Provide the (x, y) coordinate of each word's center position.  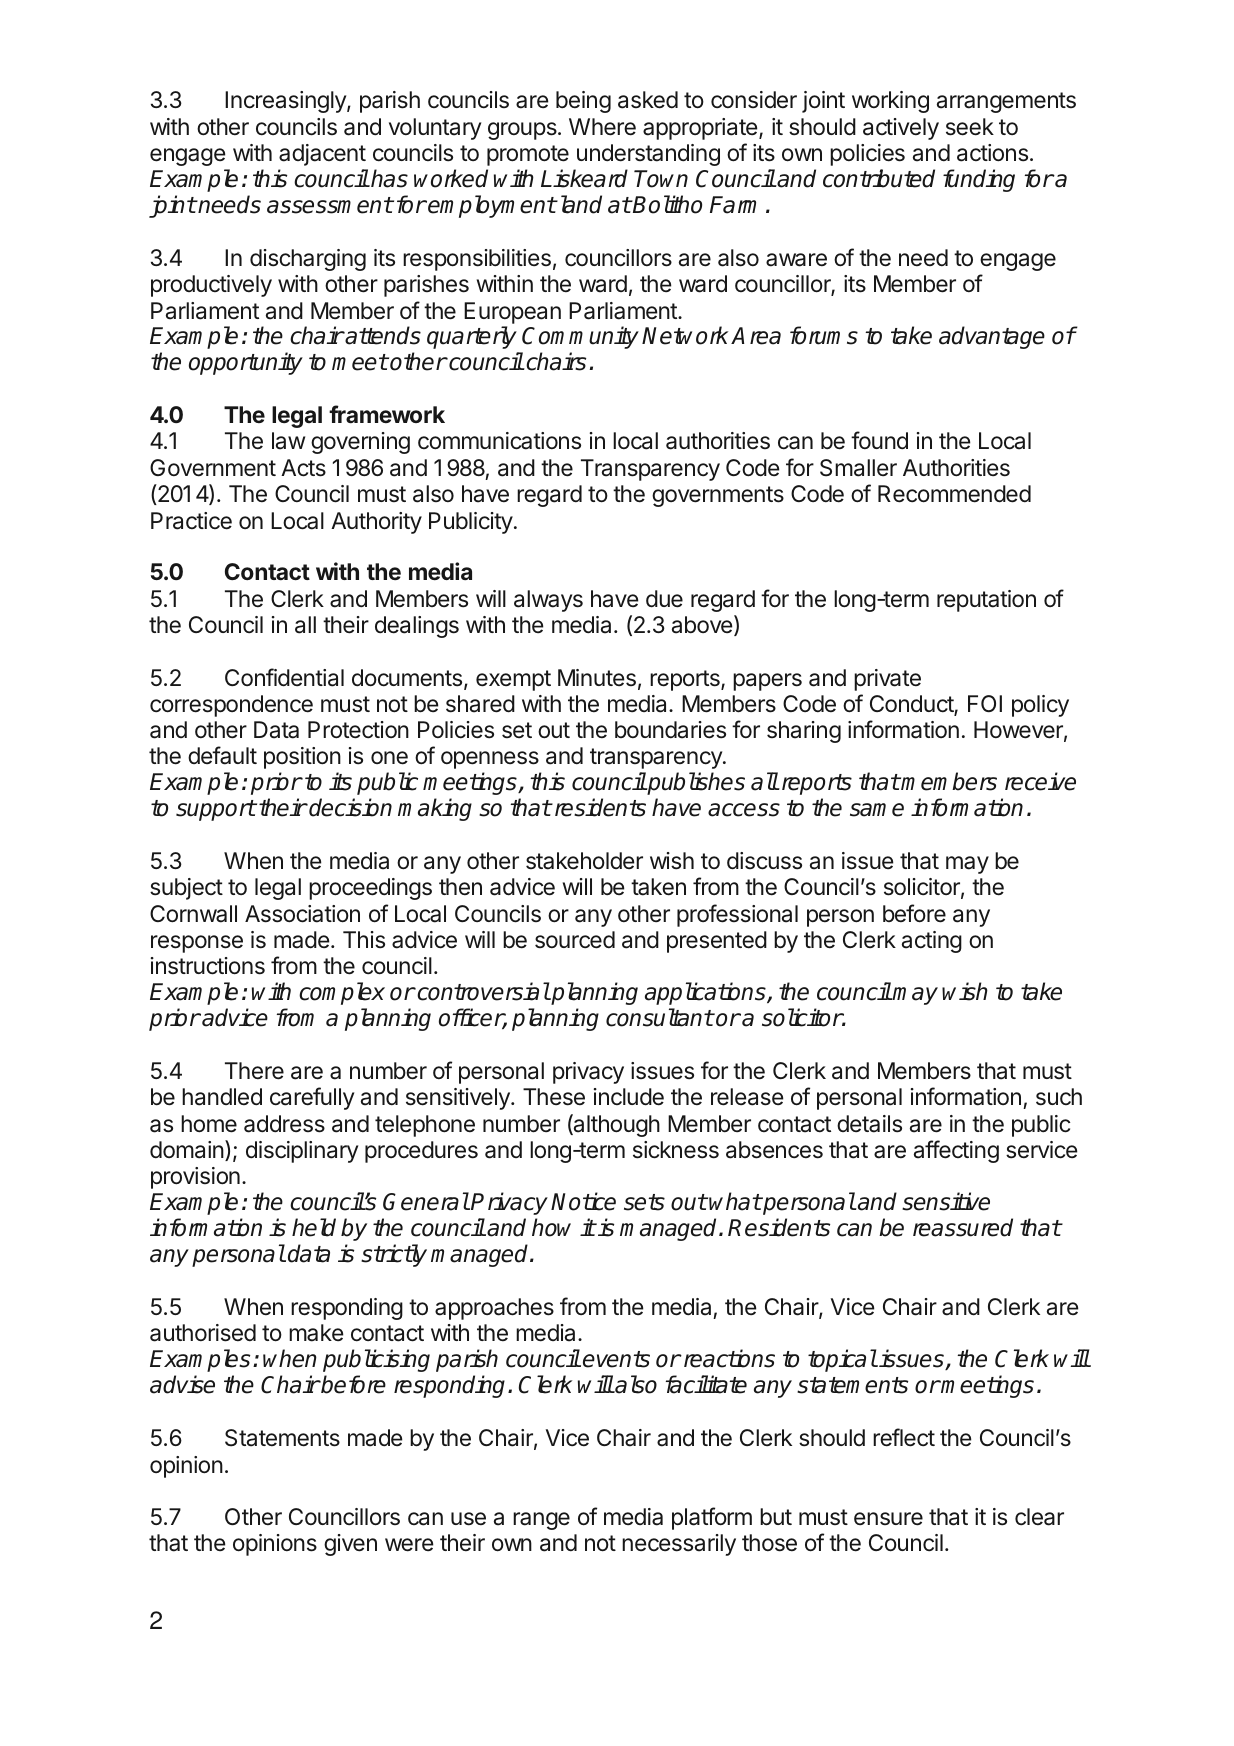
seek (970, 127)
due (664, 599)
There (254, 1071)
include (629, 1097)
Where (602, 127)
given (350, 1545)
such (1059, 1097)
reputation (986, 601)
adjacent (322, 155)
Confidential (284, 677)
